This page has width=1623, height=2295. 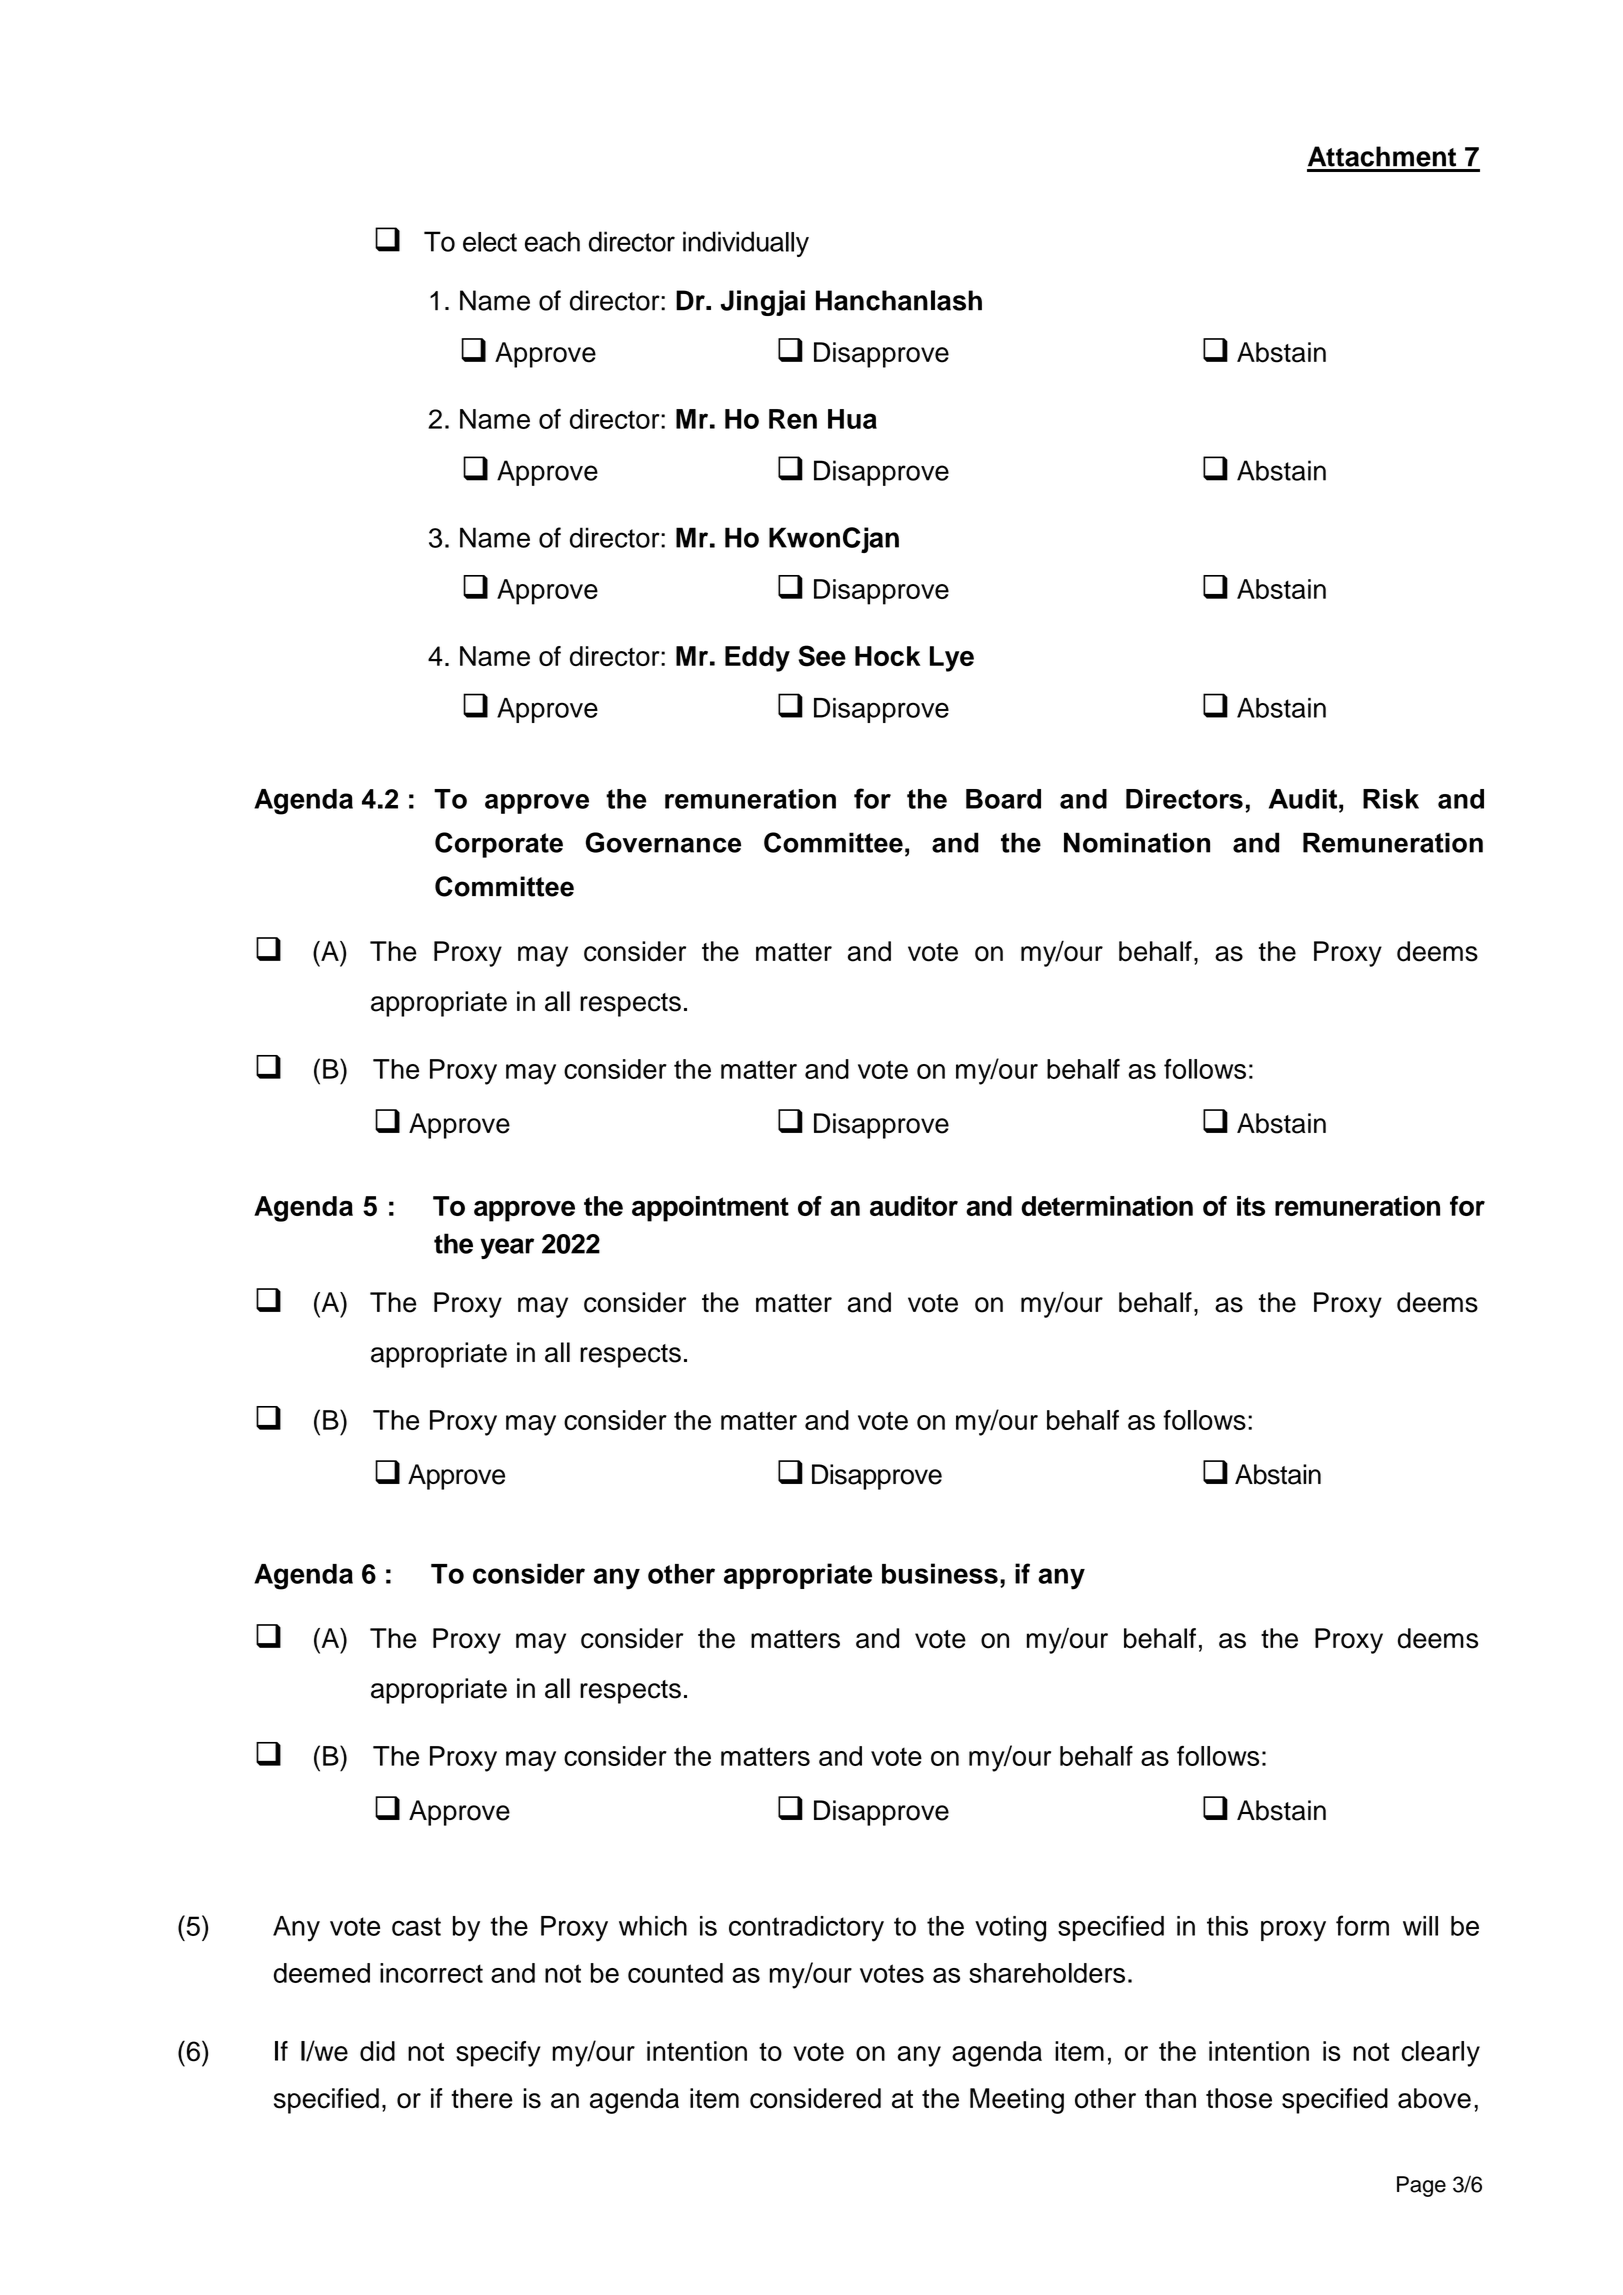 What do you see at coordinates (1003, 799) in the page?
I see `Board` at bounding box center [1003, 799].
